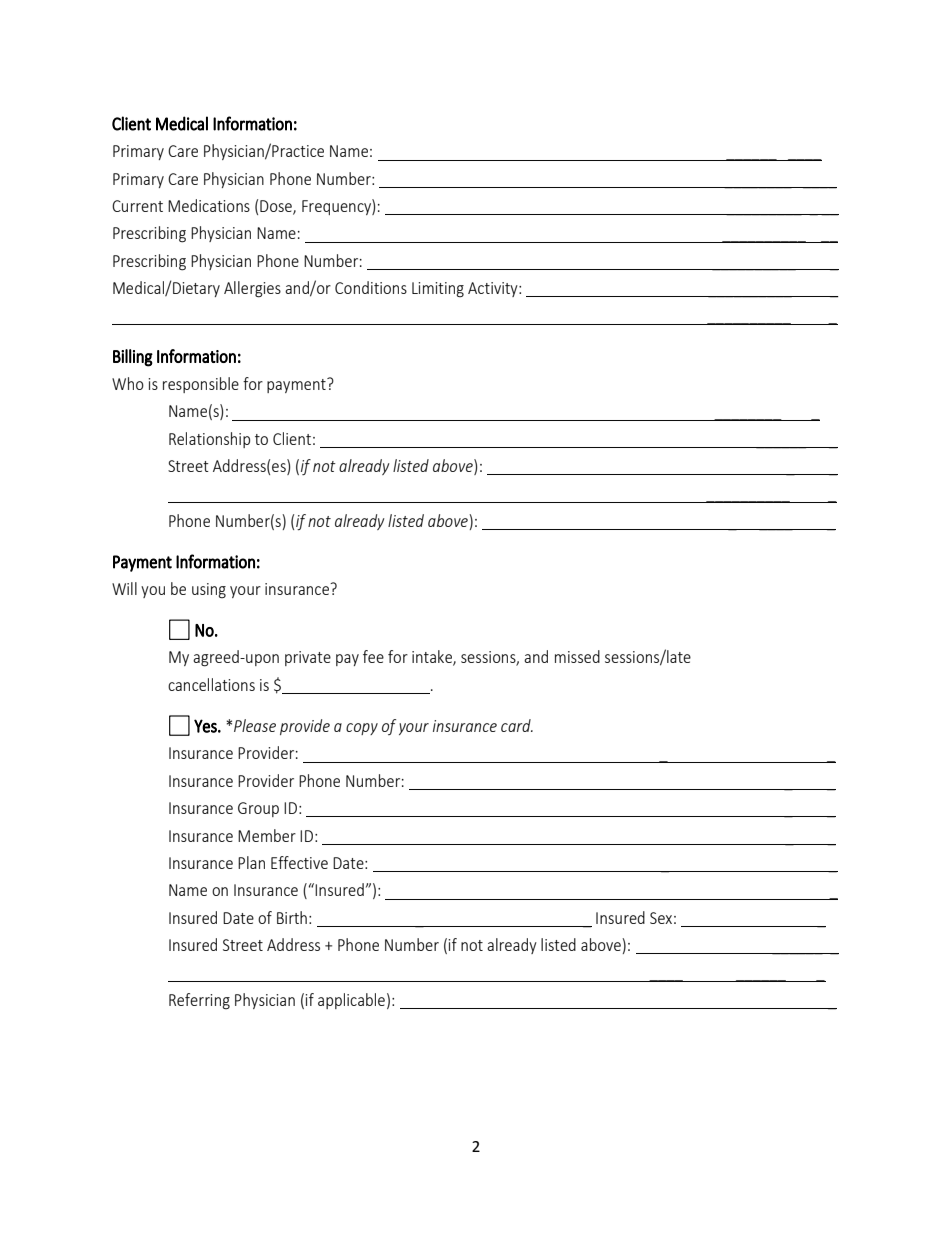  Describe the element at coordinates (494, 289) in the document. I see `Activity` at that location.
